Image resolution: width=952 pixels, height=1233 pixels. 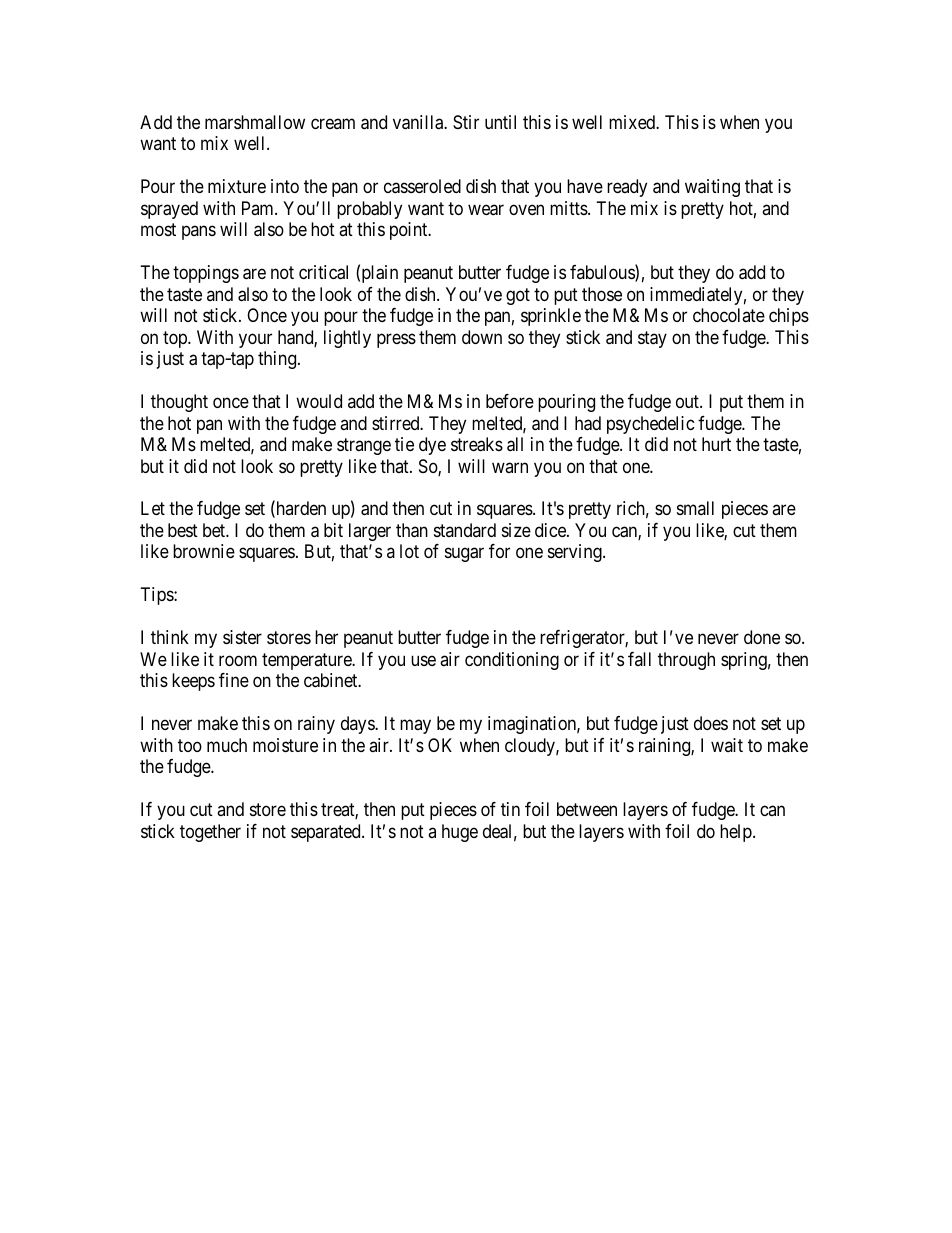 I want to click on until, so click(x=500, y=122).
